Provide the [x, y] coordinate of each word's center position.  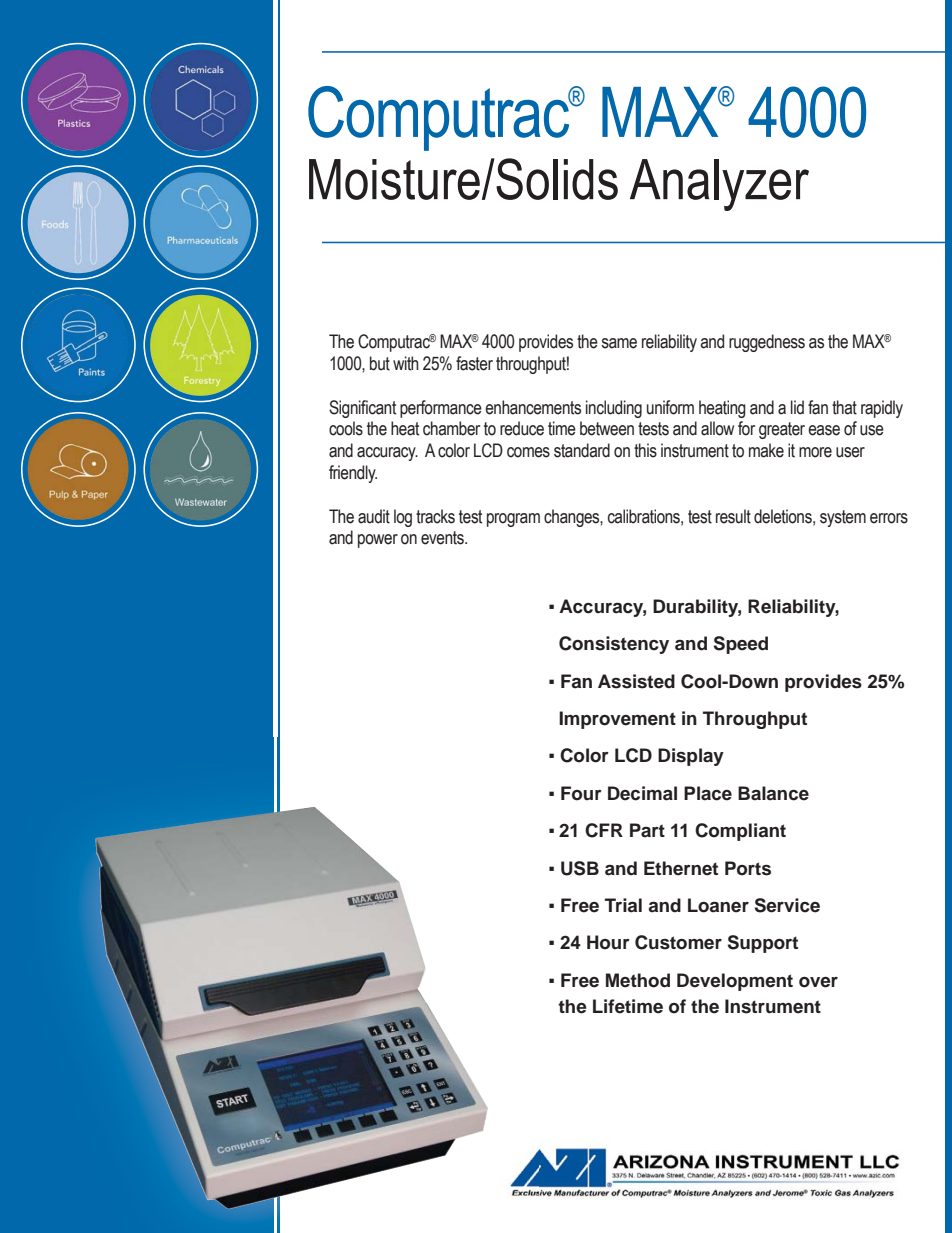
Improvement [617, 720]
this [645, 450]
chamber [451, 428]
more [815, 452]
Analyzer [719, 185]
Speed [741, 645]
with [406, 363]
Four [581, 793]
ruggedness [767, 343]
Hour [608, 942]
